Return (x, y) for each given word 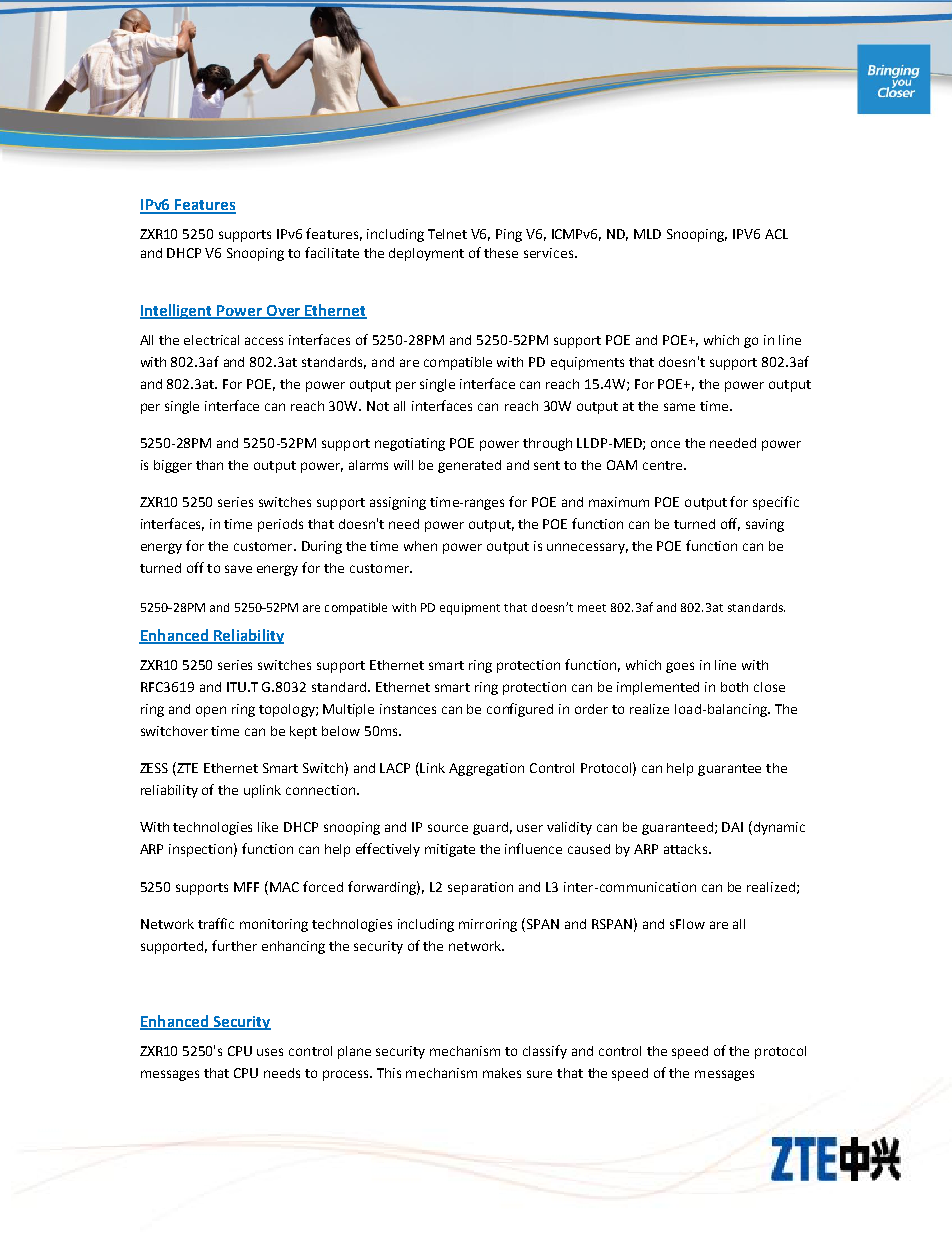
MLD (647, 234)
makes (502, 1073)
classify (545, 1052)
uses (270, 1052)
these (501, 253)
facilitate (332, 252)
